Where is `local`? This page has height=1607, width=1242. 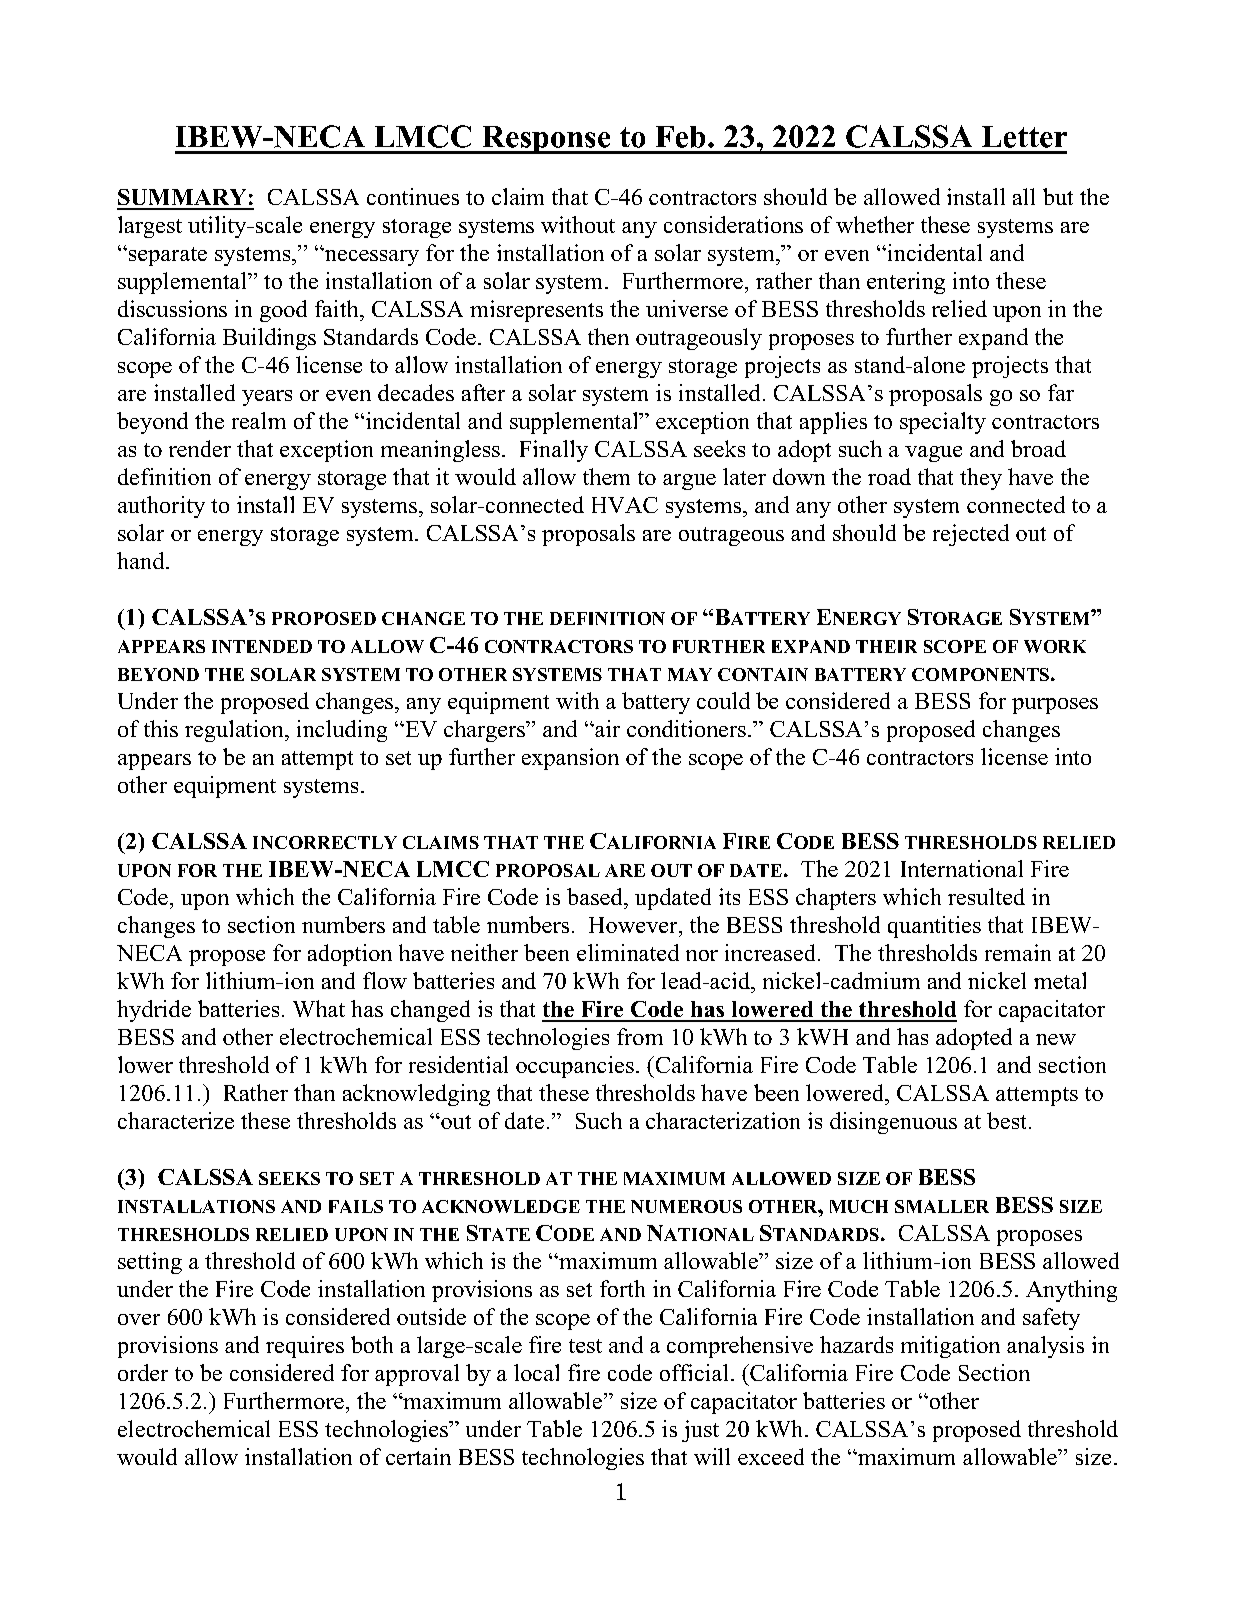
local is located at coordinates (536, 1372).
